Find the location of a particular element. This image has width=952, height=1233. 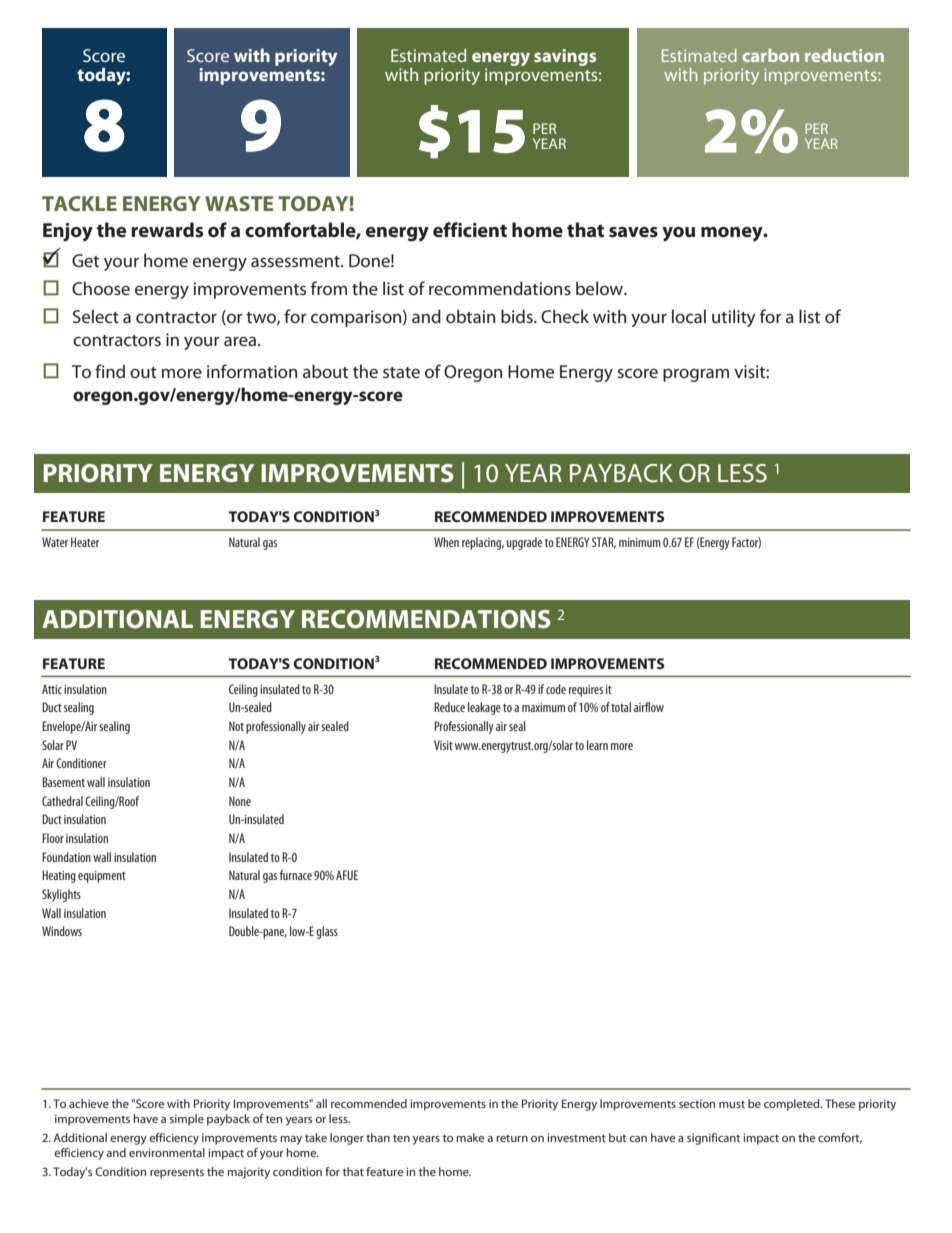

carbon is located at coordinates (771, 55).
